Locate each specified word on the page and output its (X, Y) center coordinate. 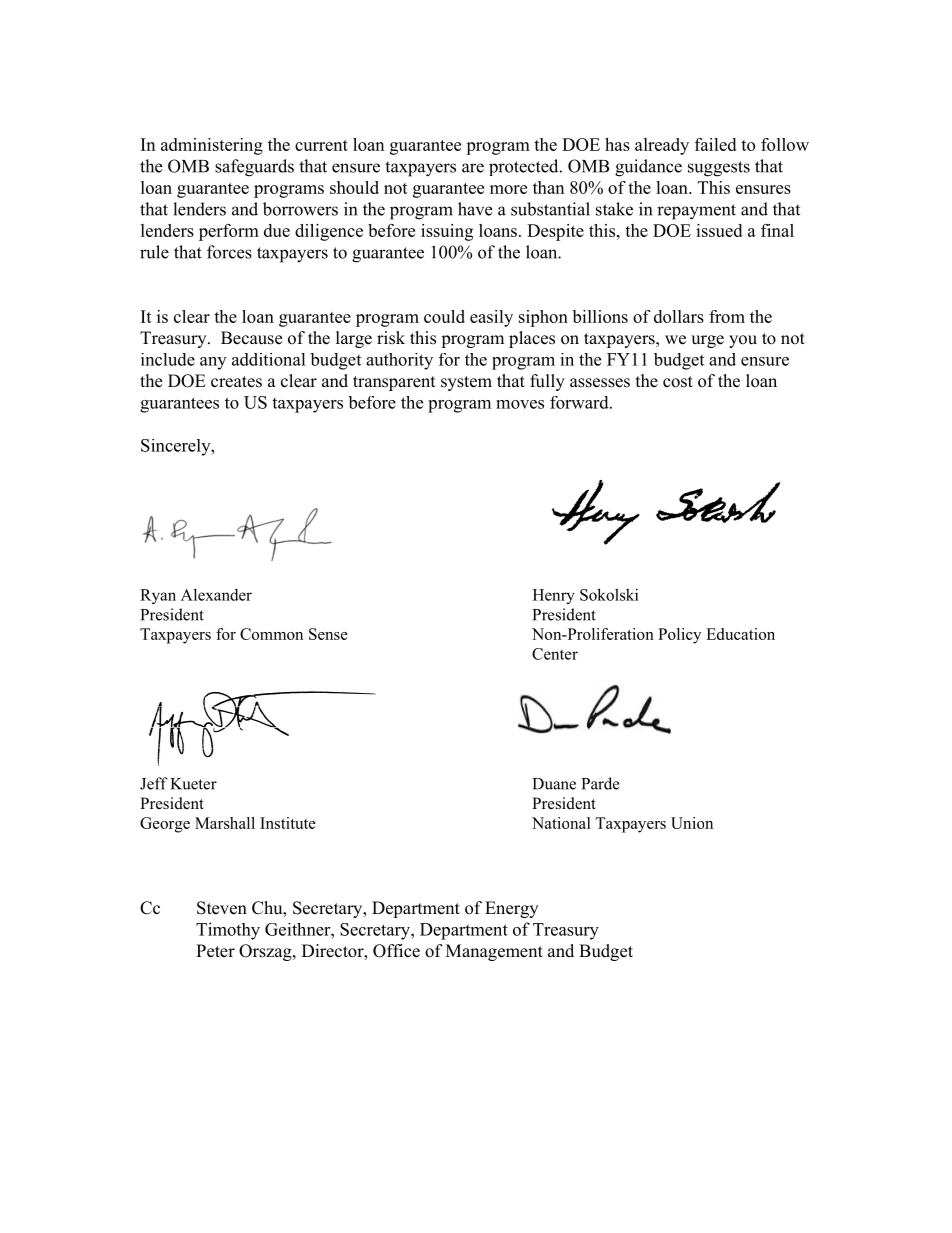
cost (678, 382)
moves (520, 404)
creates (236, 382)
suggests (719, 169)
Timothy (228, 931)
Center (555, 654)
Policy (679, 636)
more (508, 189)
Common (271, 634)
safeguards (254, 168)
